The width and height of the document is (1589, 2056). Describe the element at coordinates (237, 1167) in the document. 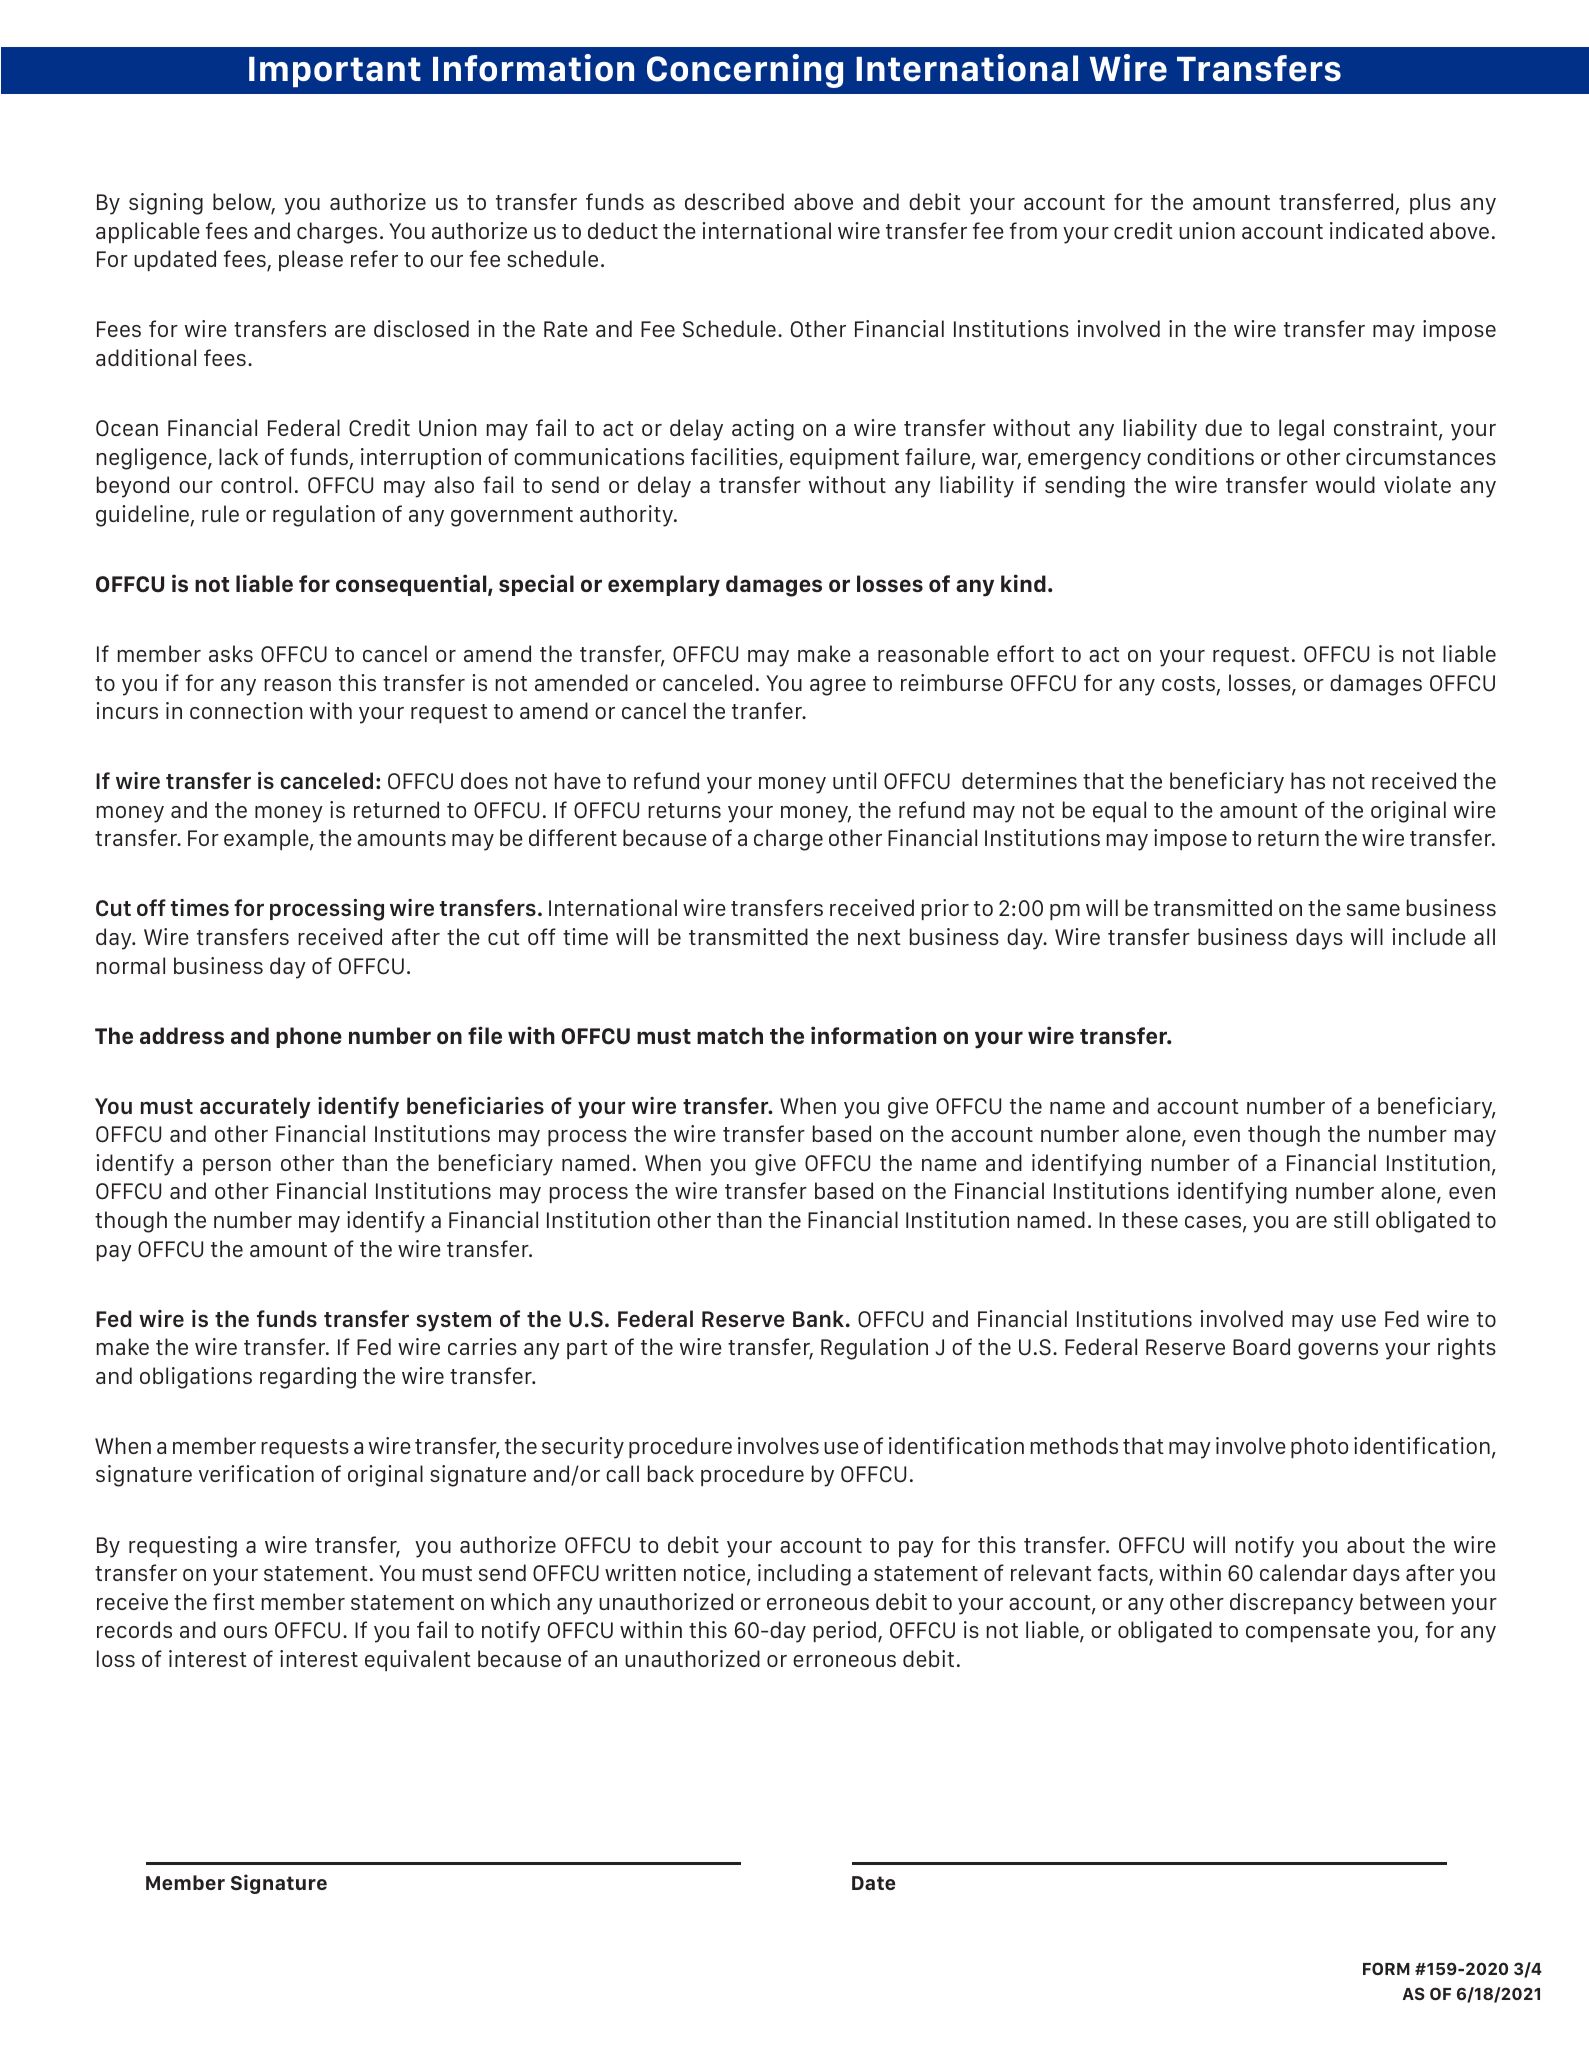

I see `person` at that location.
